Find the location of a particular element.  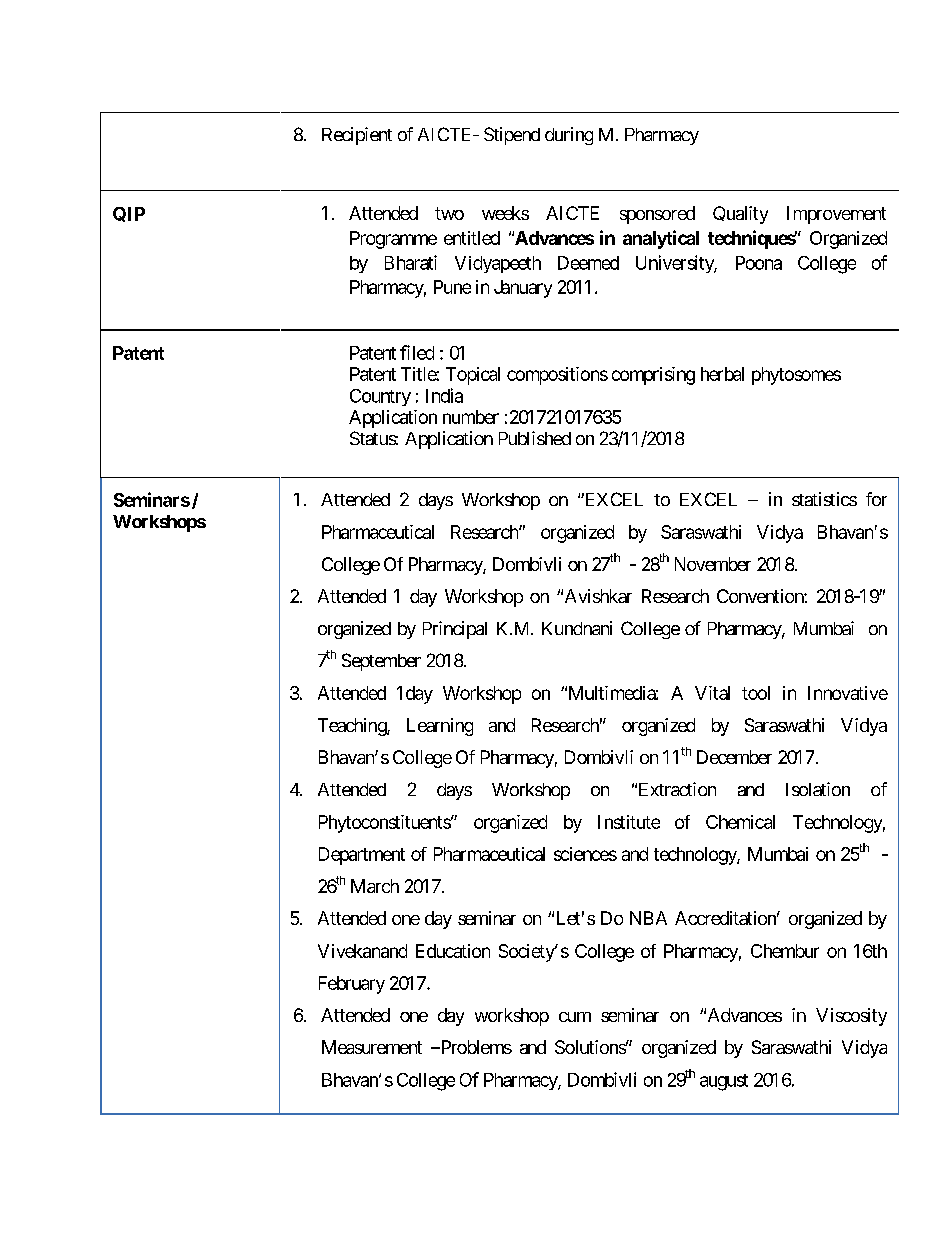

Principal is located at coordinates (455, 630).
